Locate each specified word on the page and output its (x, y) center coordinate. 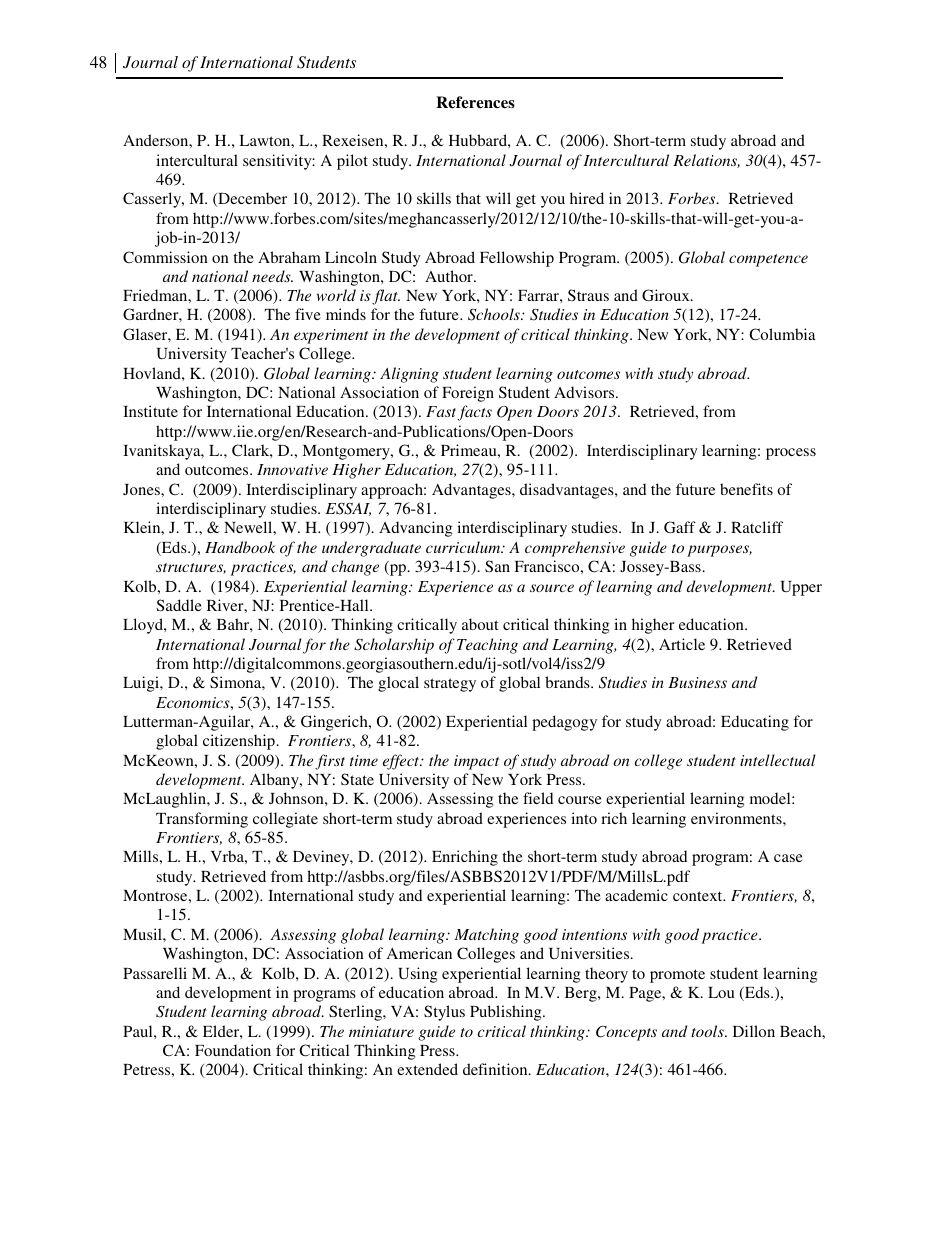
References (475, 102)
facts (475, 413)
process (791, 454)
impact (476, 762)
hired (587, 198)
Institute (150, 411)
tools (708, 1031)
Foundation (233, 1050)
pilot (352, 162)
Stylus (444, 1013)
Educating (755, 723)
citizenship (240, 742)
